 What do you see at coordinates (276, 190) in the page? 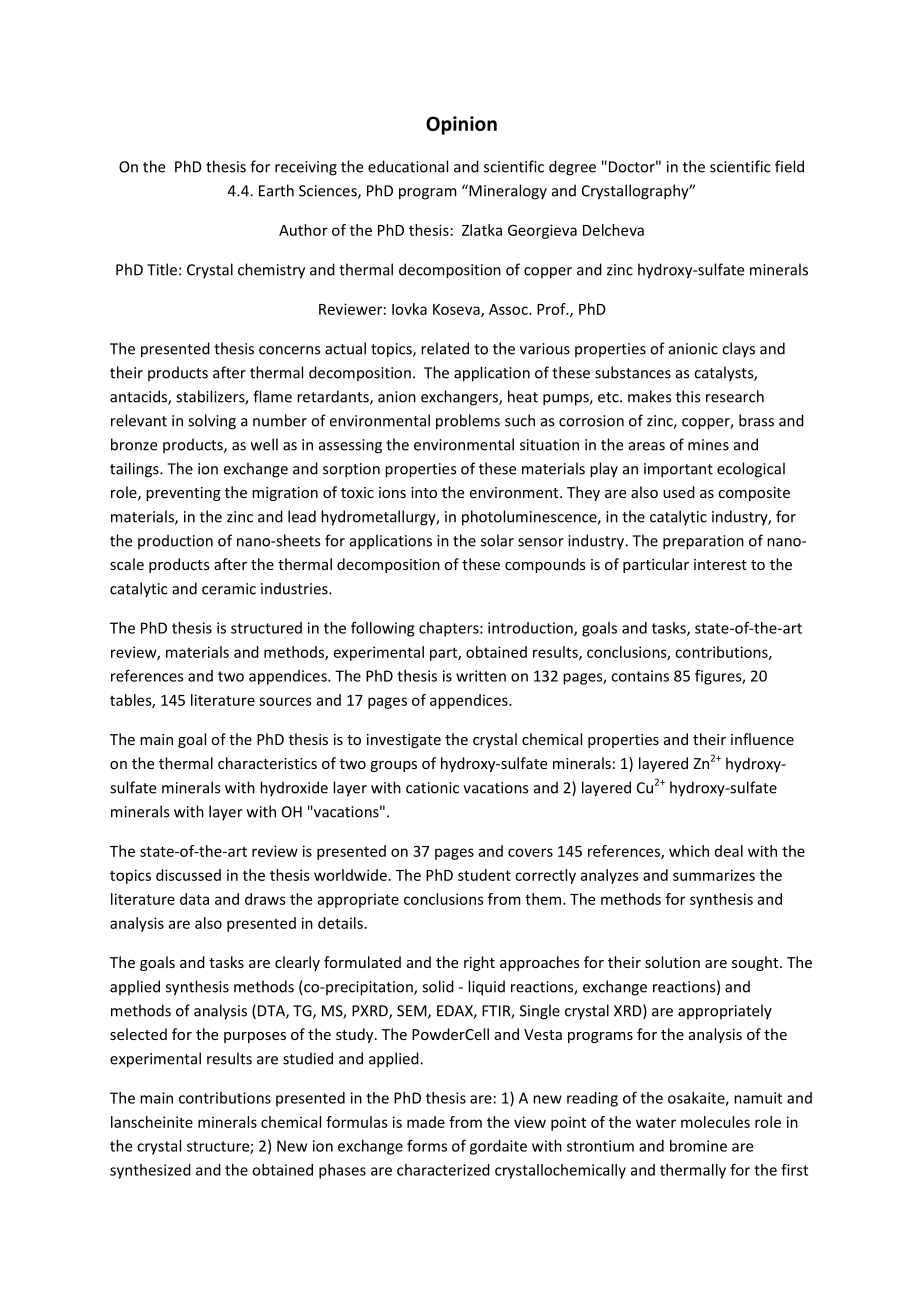
I see `Earth` at bounding box center [276, 190].
